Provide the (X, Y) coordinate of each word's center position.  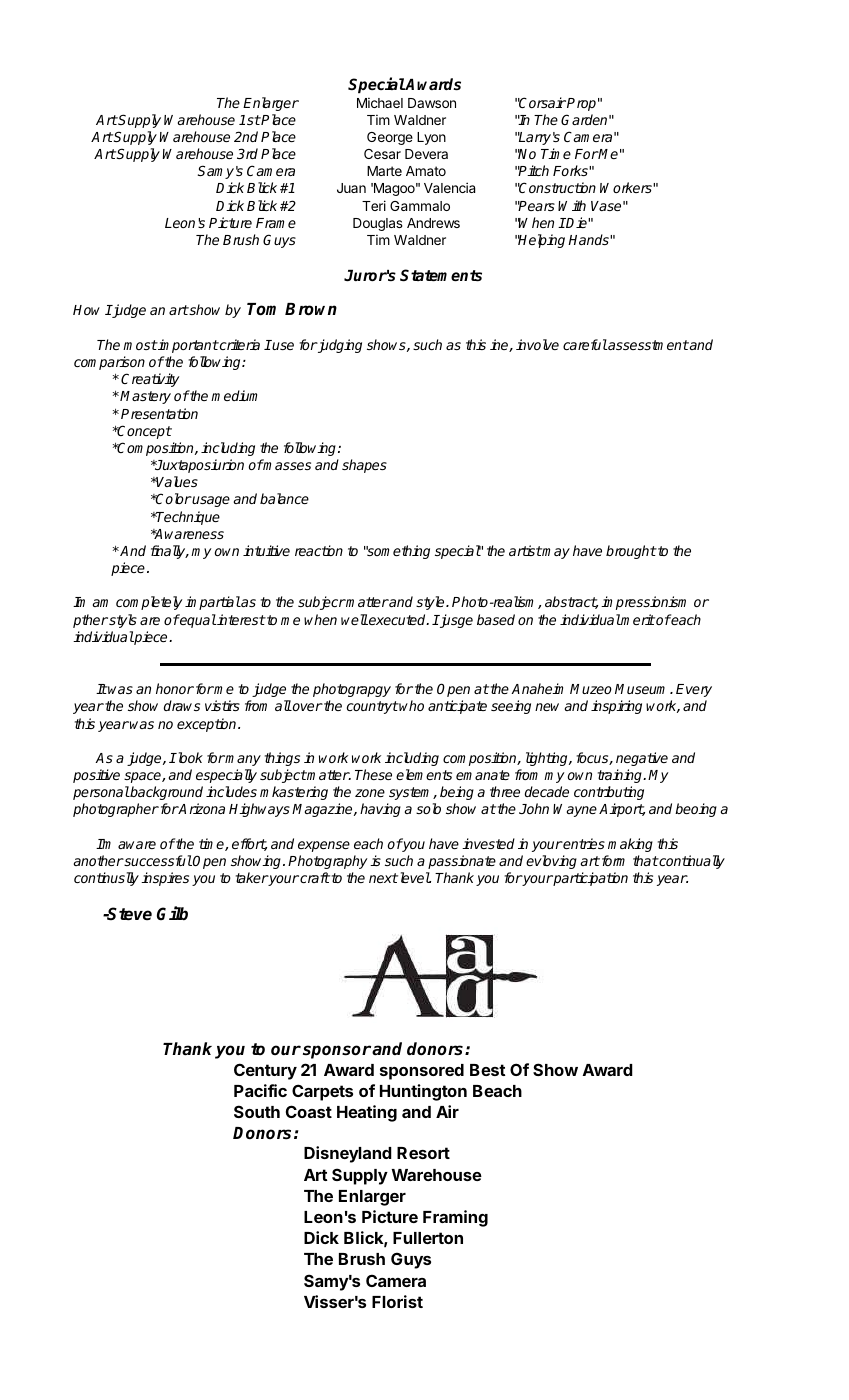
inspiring (616, 707)
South (257, 1111)
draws (182, 705)
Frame (276, 223)
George (390, 138)
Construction (557, 187)
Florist (397, 1301)
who (411, 705)
